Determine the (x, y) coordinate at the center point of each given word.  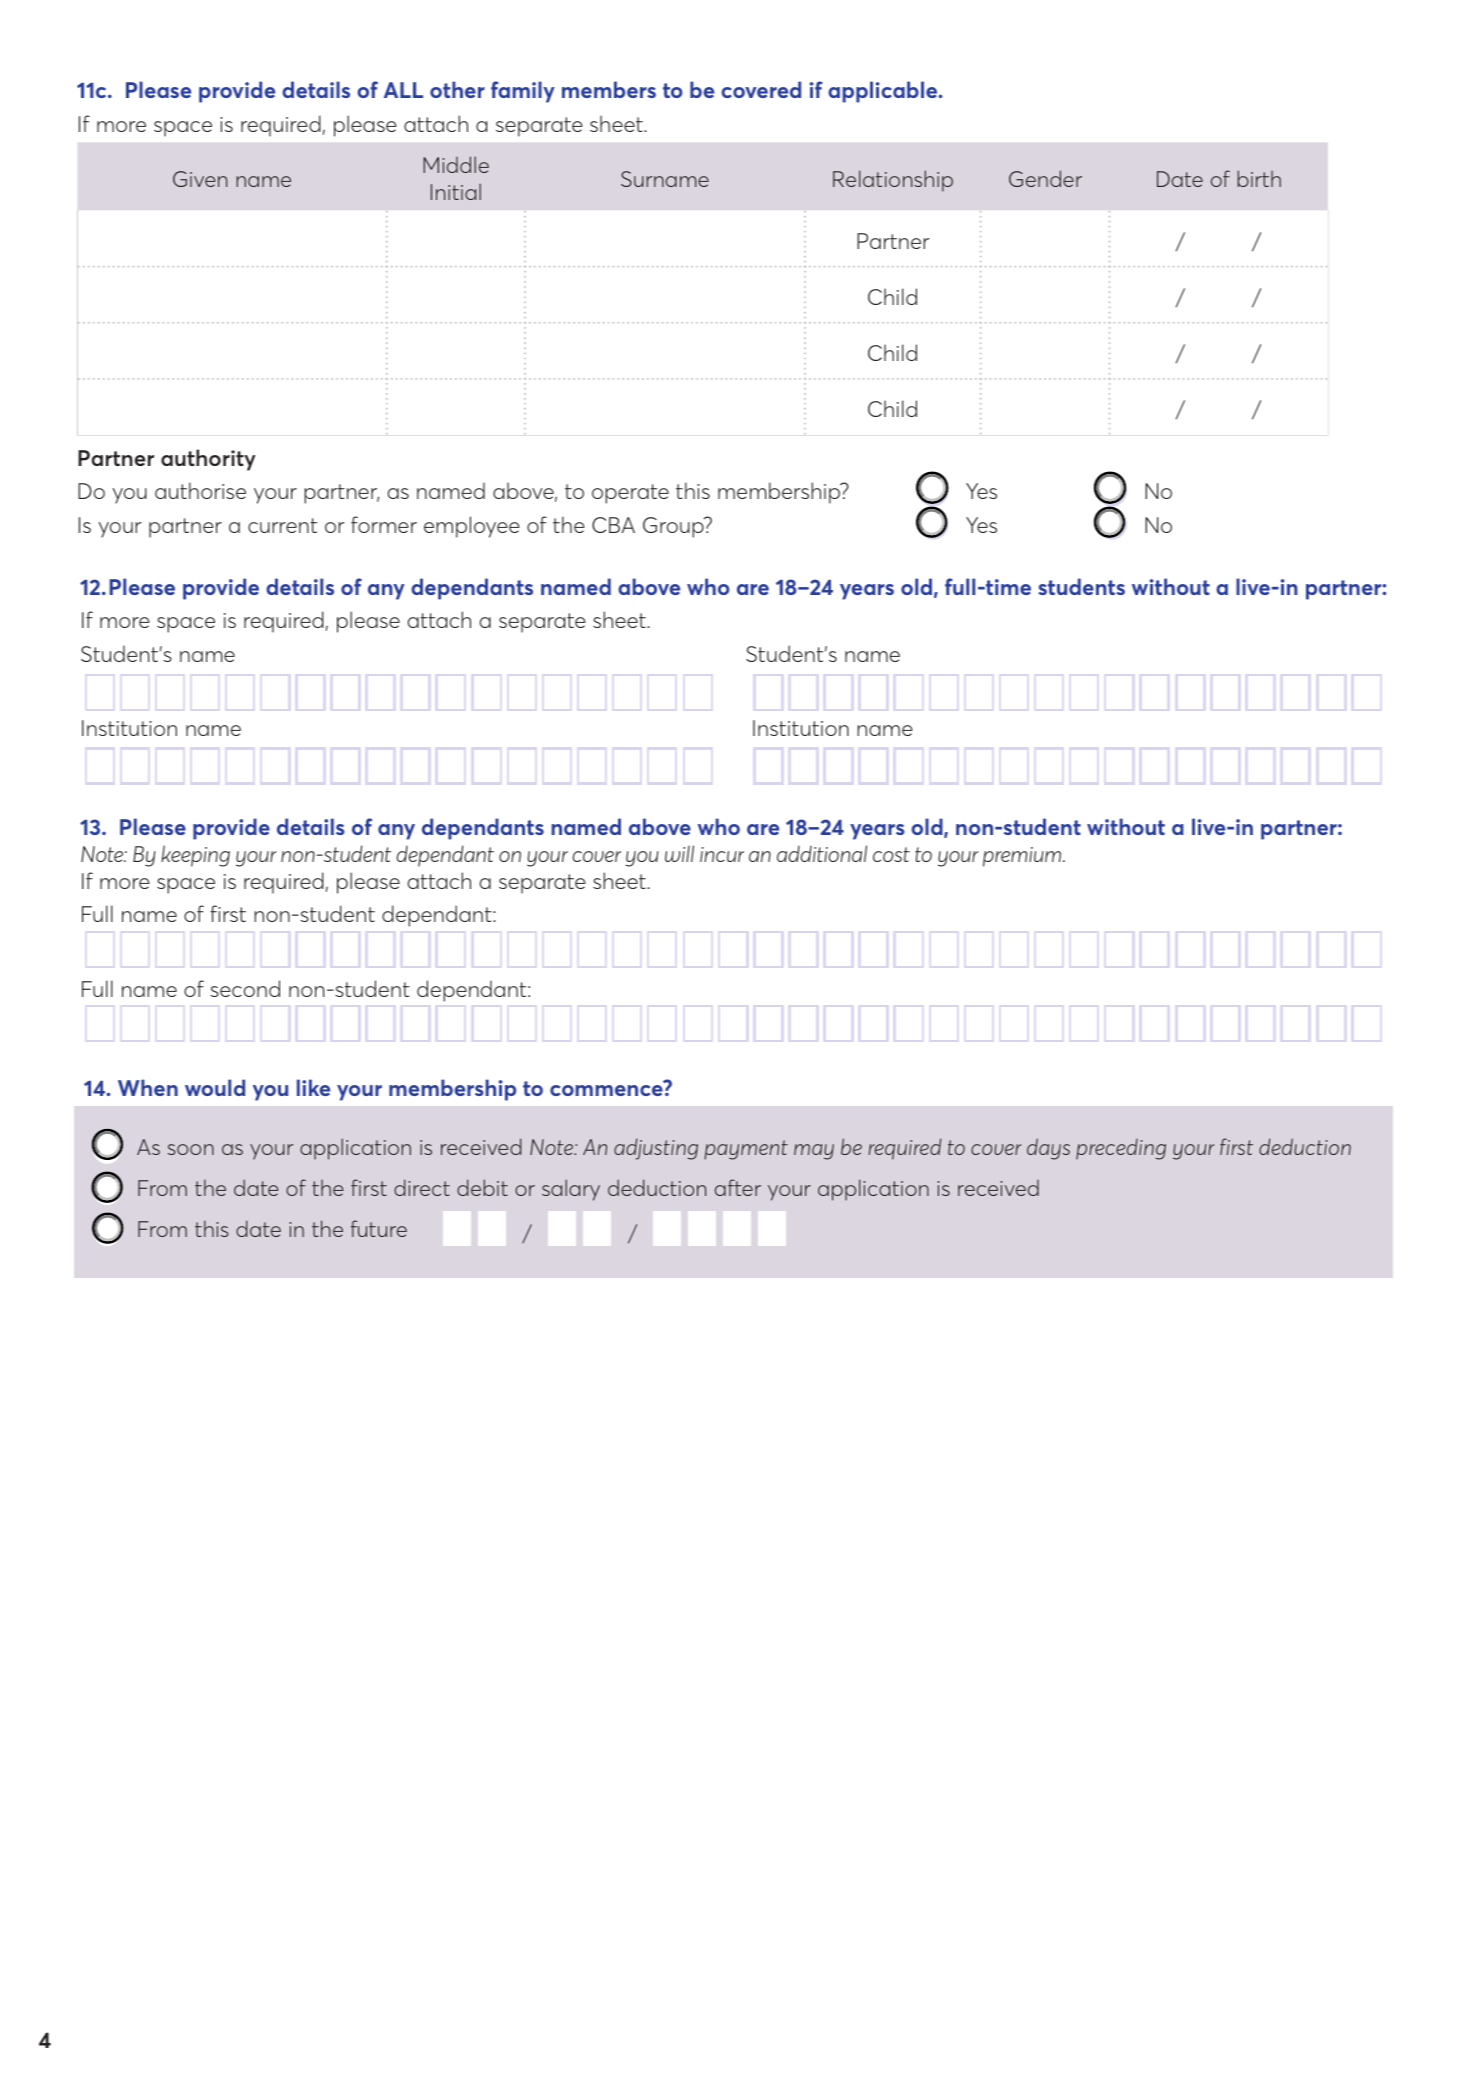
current (282, 525)
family (523, 92)
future (379, 1228)
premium (1023, 857)
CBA (613, 525)
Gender (1045, 178)
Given (200, 179)
